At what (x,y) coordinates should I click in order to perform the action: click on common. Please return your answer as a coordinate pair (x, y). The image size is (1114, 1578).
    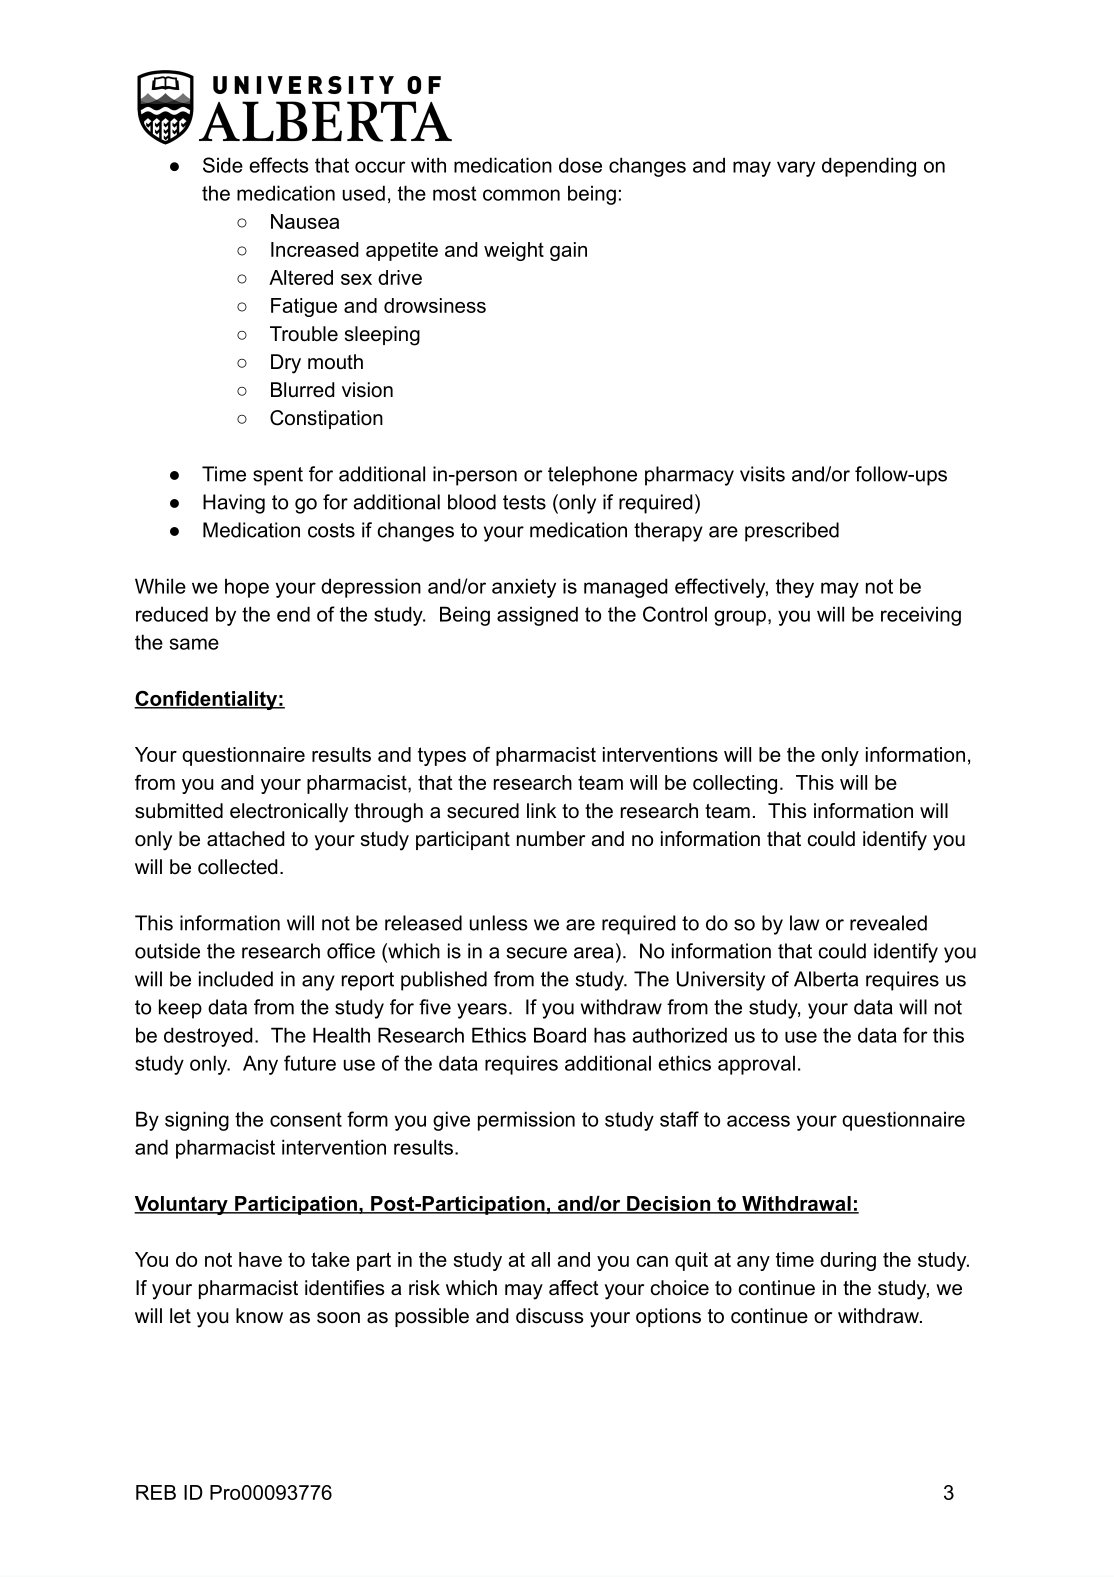
    Looking at the image, I should click on (521, 195).
